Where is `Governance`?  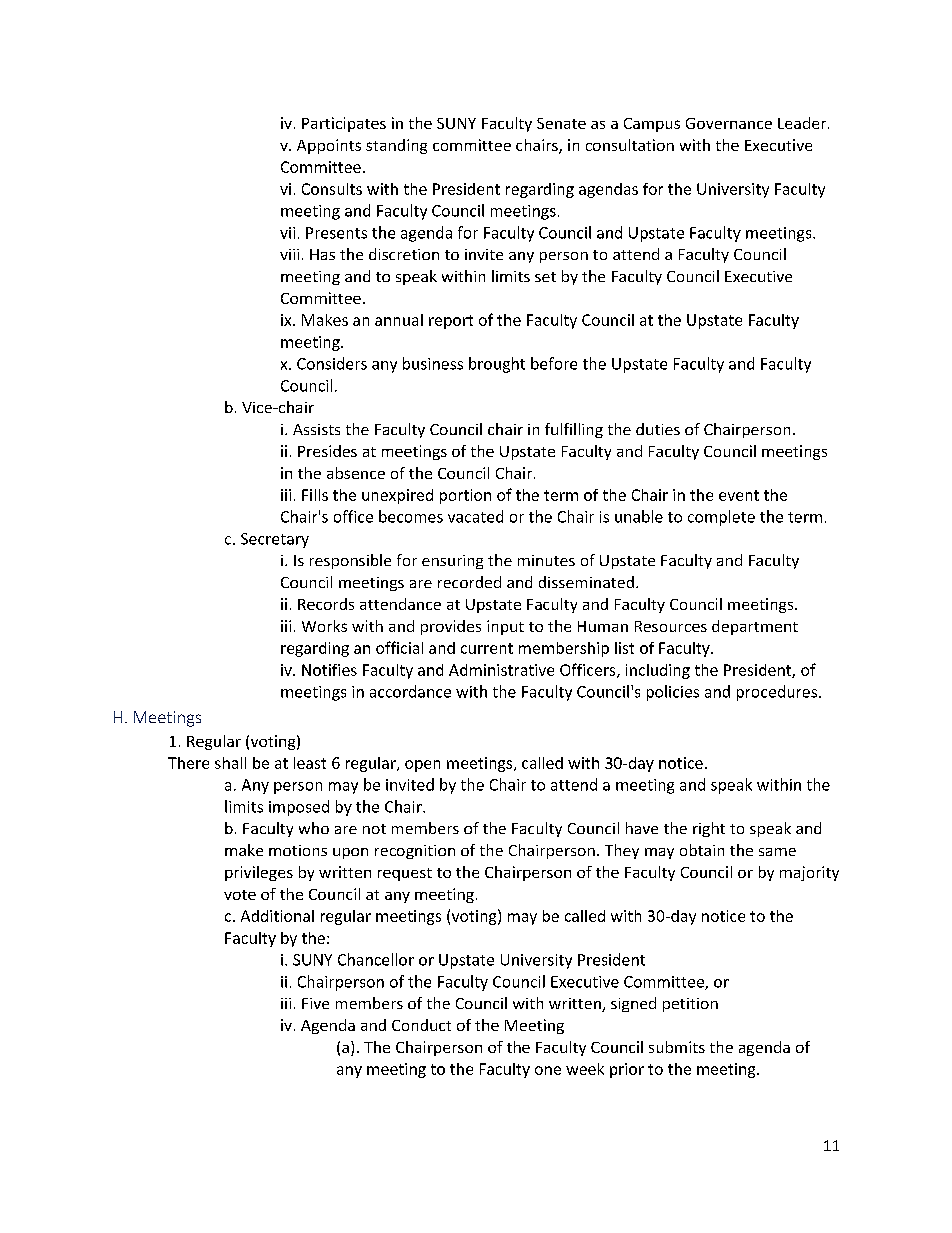
Governance is located at coordinates (729, 123).
